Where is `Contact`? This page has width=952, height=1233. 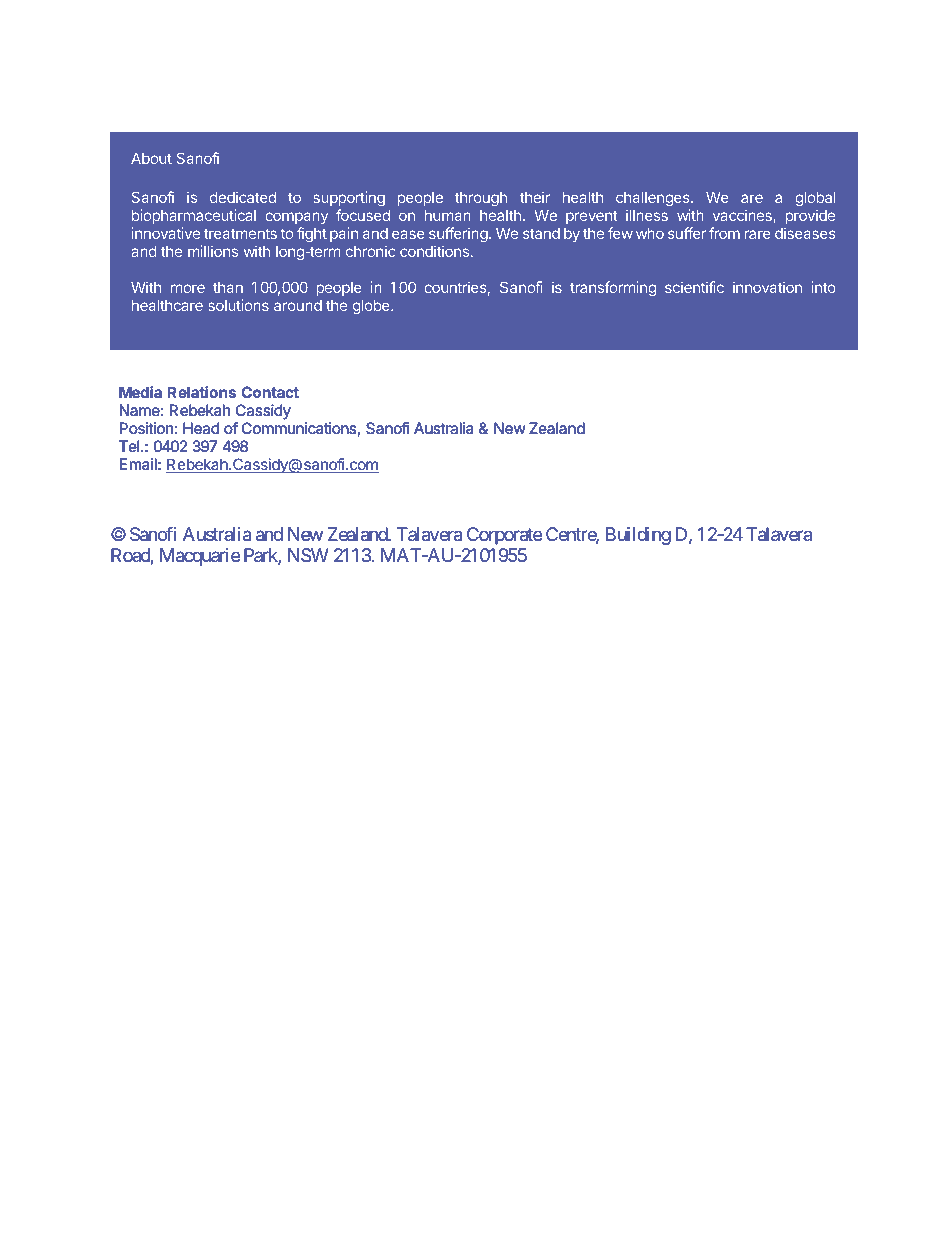 Contact is located at coordinates (270, 392).
